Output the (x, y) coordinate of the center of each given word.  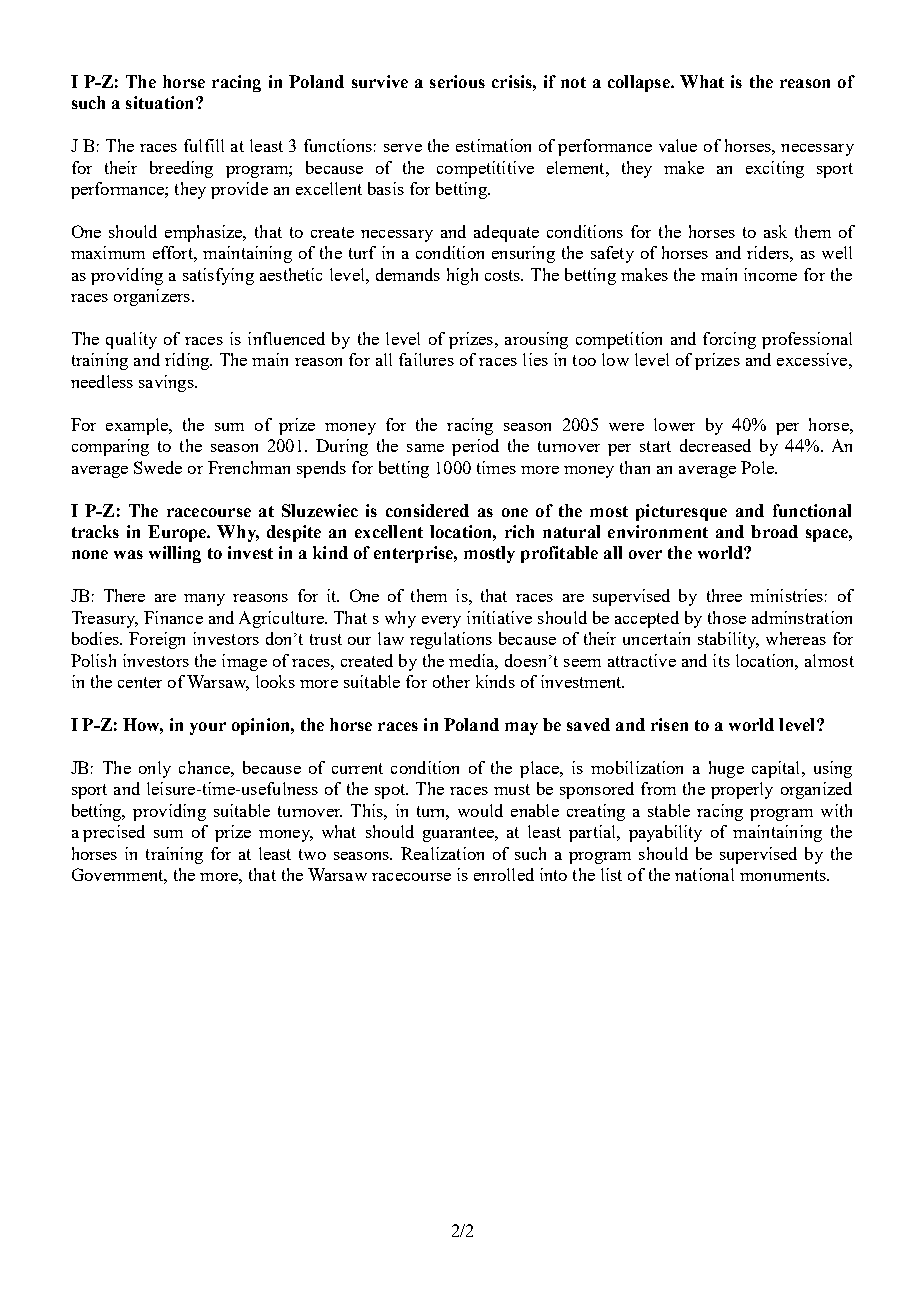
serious (457, 81)
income (770, 274)
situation (161, 102)
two (312, 854)
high (462, 276)
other (451, 681)
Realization (442, 853)
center (140, 682)
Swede (158, 467)
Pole (758, 467)
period (475, 447)
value (678, 145)
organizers (152, 297)
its (721, 660)
